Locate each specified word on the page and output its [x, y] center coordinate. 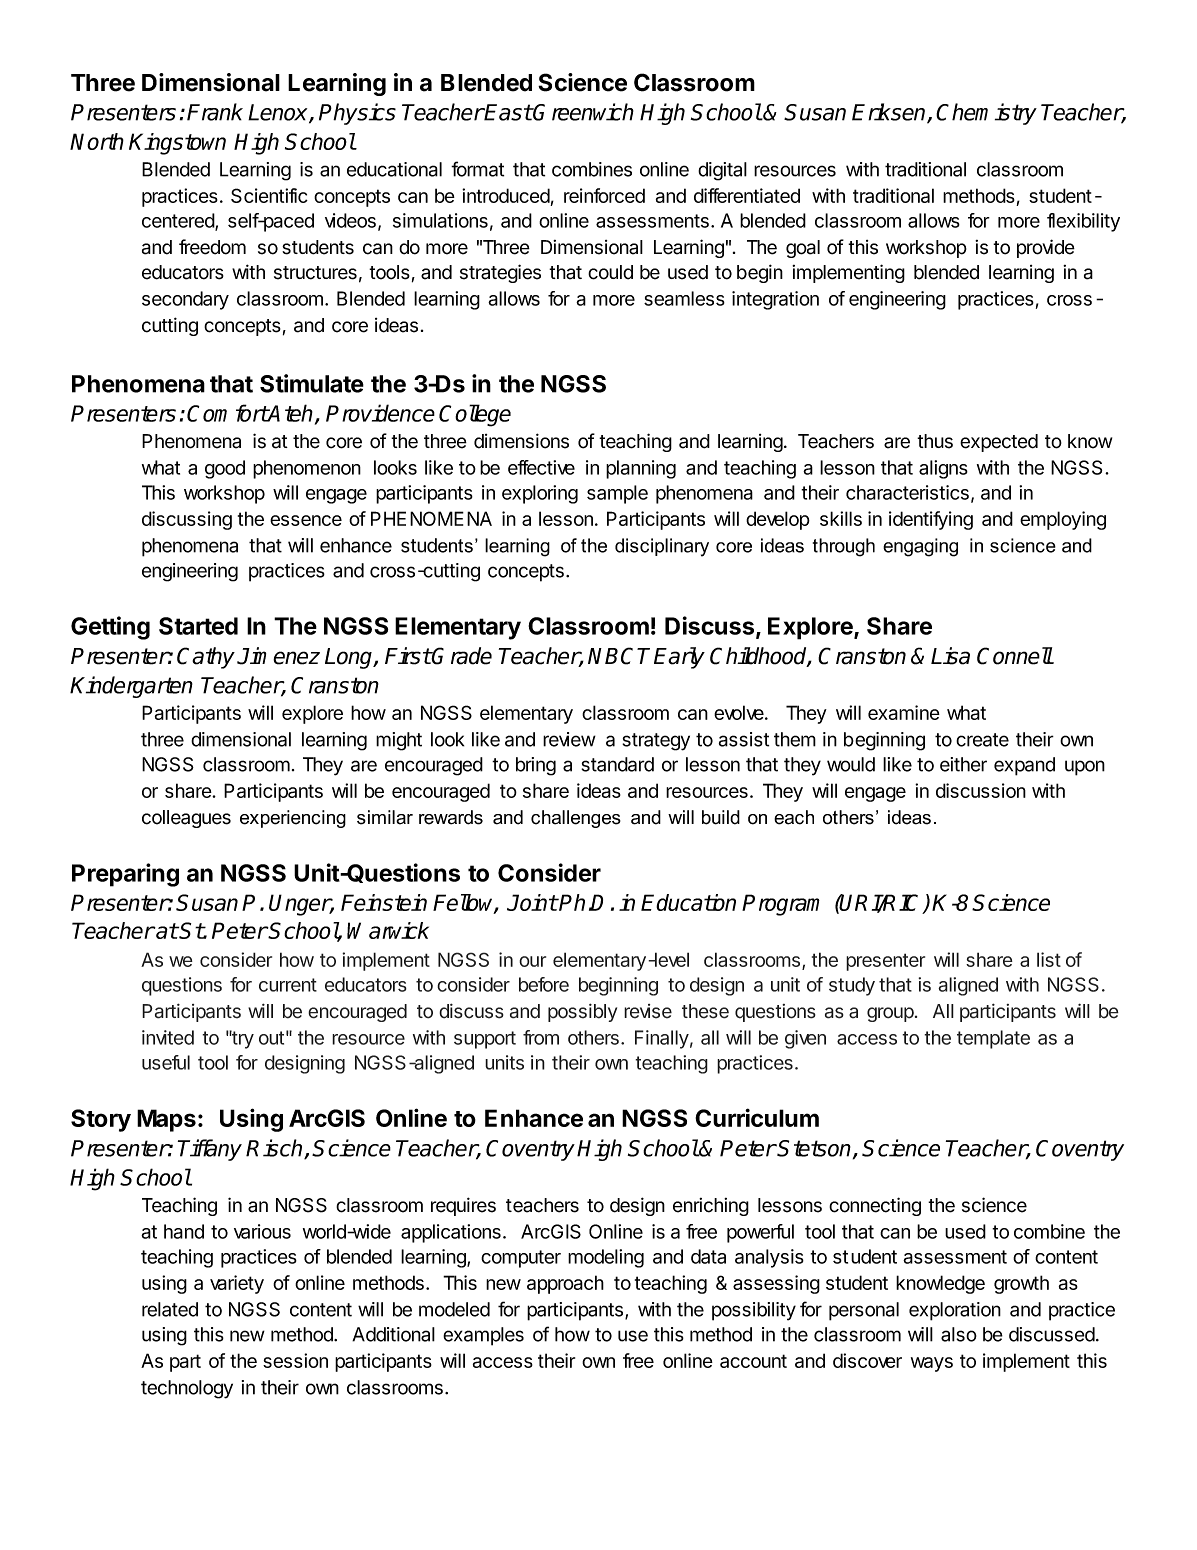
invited [168, 1037]
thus [935, 441]
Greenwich [583, 112]
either [963, 764]
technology [187, 1389]
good [225, 469]
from [541, 1037]
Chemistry [986, 114]
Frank [215, 112]
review [569, 739]
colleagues [186, 819]
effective [541, 467]
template [993, 1039]
